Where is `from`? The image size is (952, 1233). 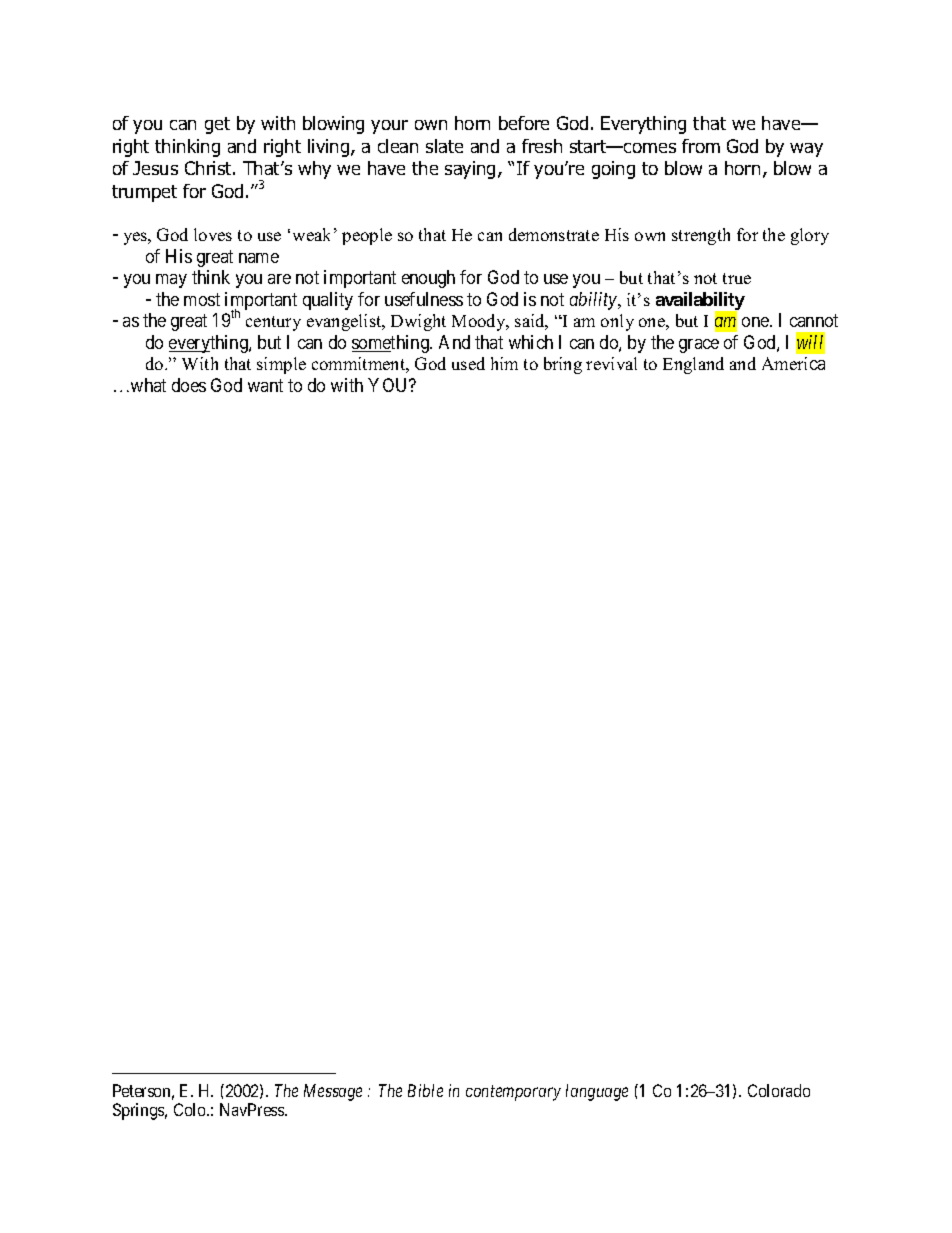
from is located at coordinates (701, 146).
